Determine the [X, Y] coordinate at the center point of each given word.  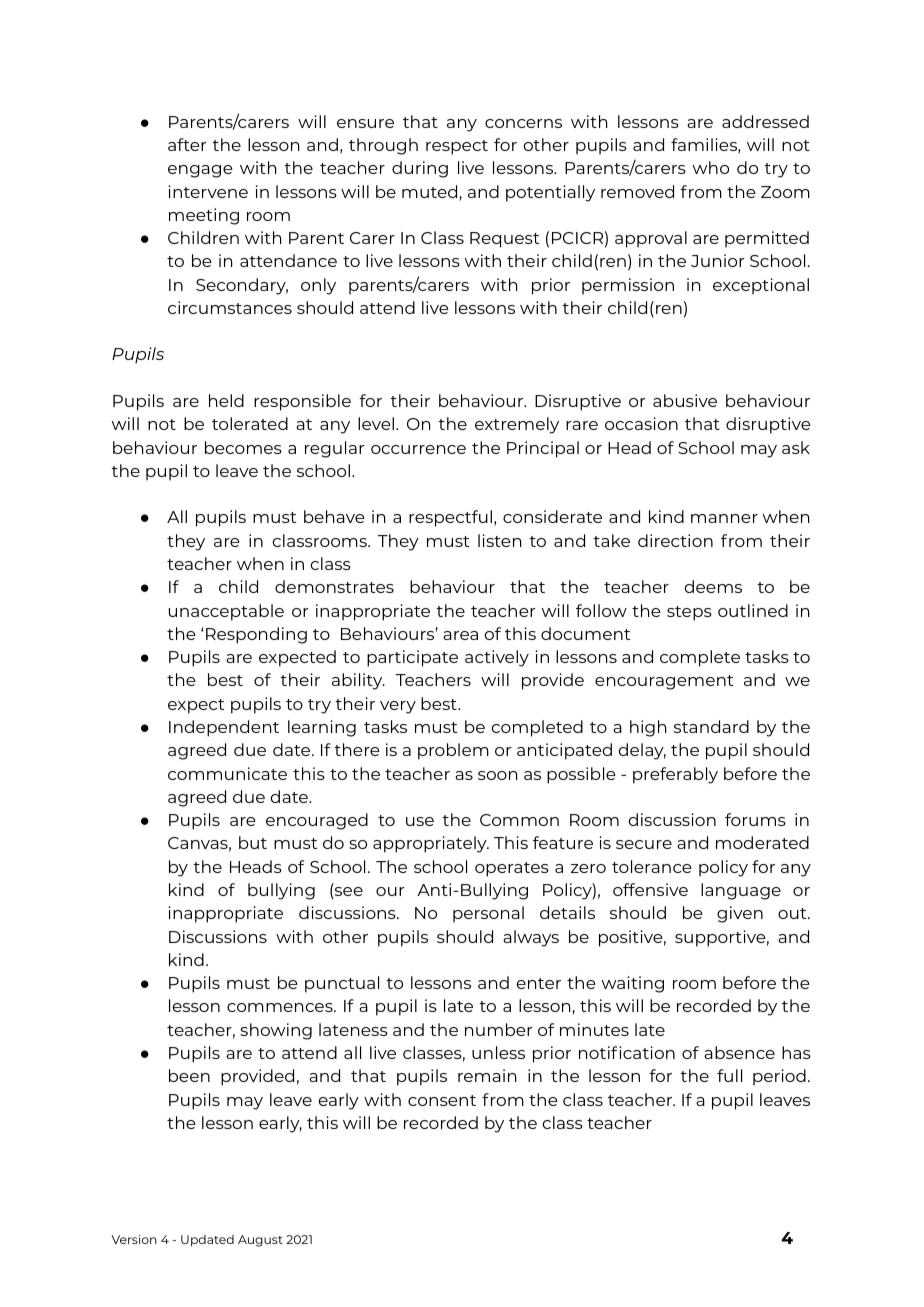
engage [200, 171]
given [740, 914]
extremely [517, 425]
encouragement [664, 682]
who [711, 167]
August [260, 1241]
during [420, 169]
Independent [224, 728]
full [729, 1075]
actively [497, 658]
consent [442, 1100]
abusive [685, 400]
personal [488, 914]
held [226, 400]
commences [281, 1007]
